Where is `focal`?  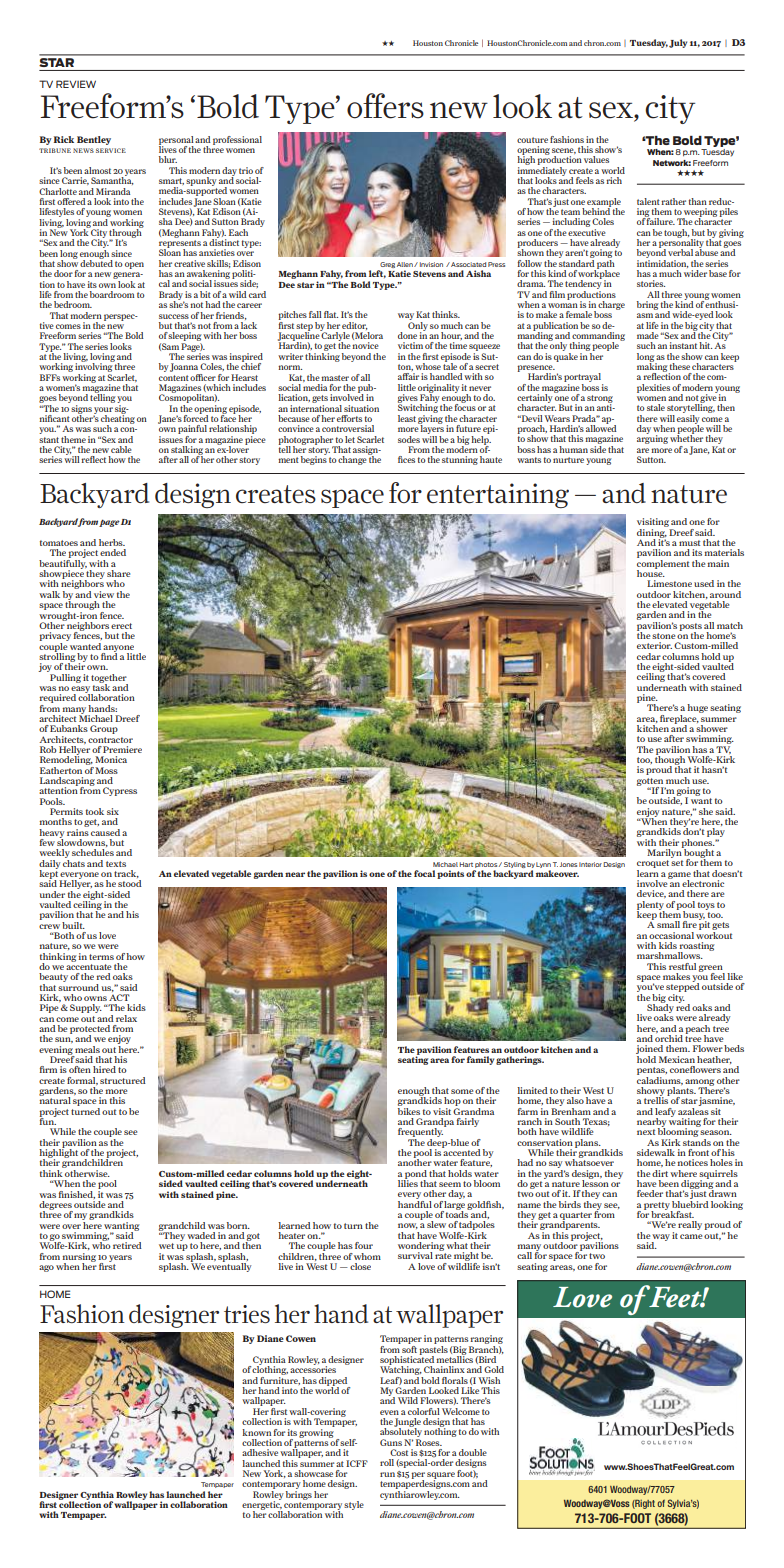
focal is located at coordinates (424, 873).
